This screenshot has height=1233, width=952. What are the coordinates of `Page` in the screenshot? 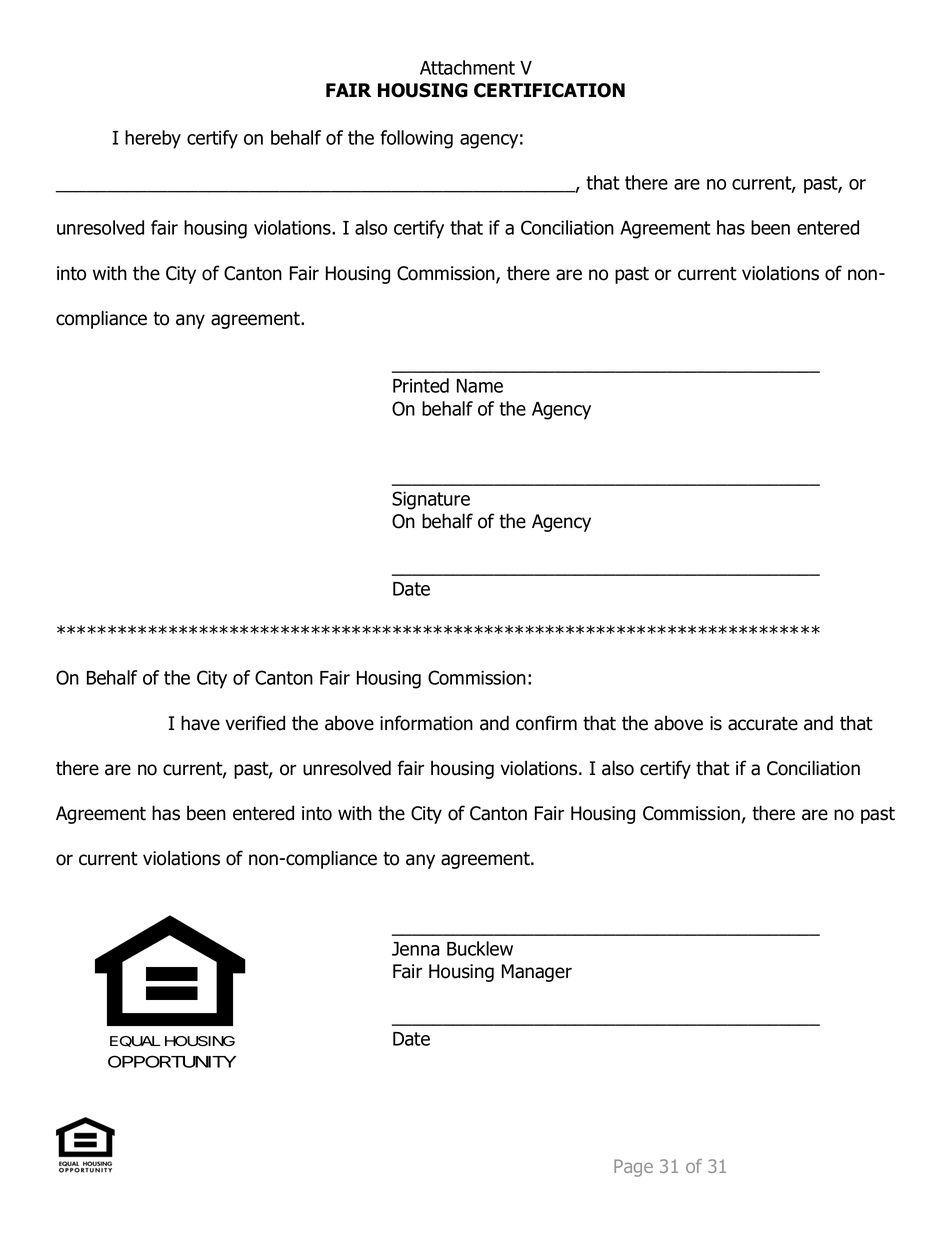 It's located at (633, 1168).
